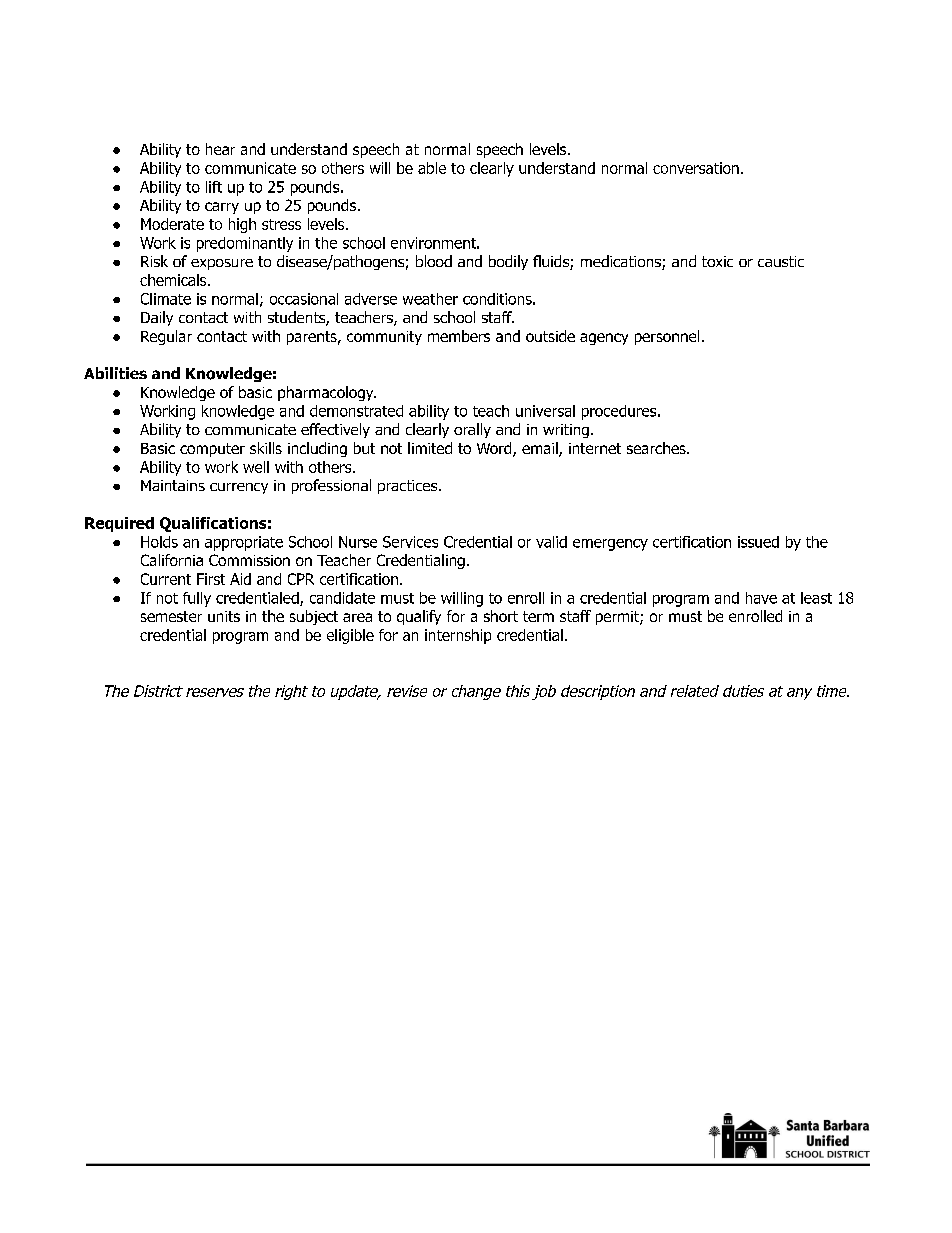  I want to click on searches, so click(657, 448).
